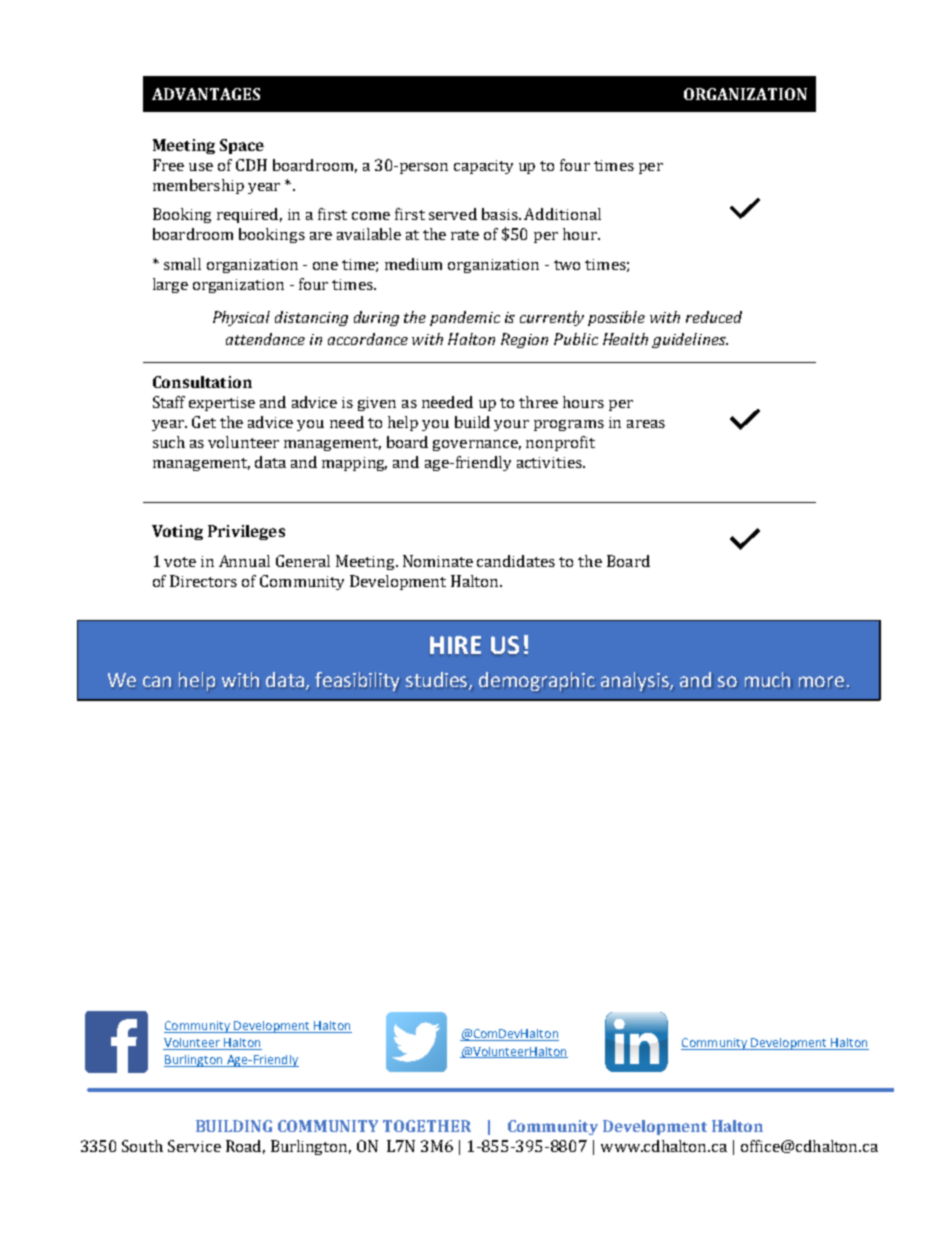 Image resolution: width=952 pixels, height=1233 pixels. I want to click on Additional, so click(562, 214).
